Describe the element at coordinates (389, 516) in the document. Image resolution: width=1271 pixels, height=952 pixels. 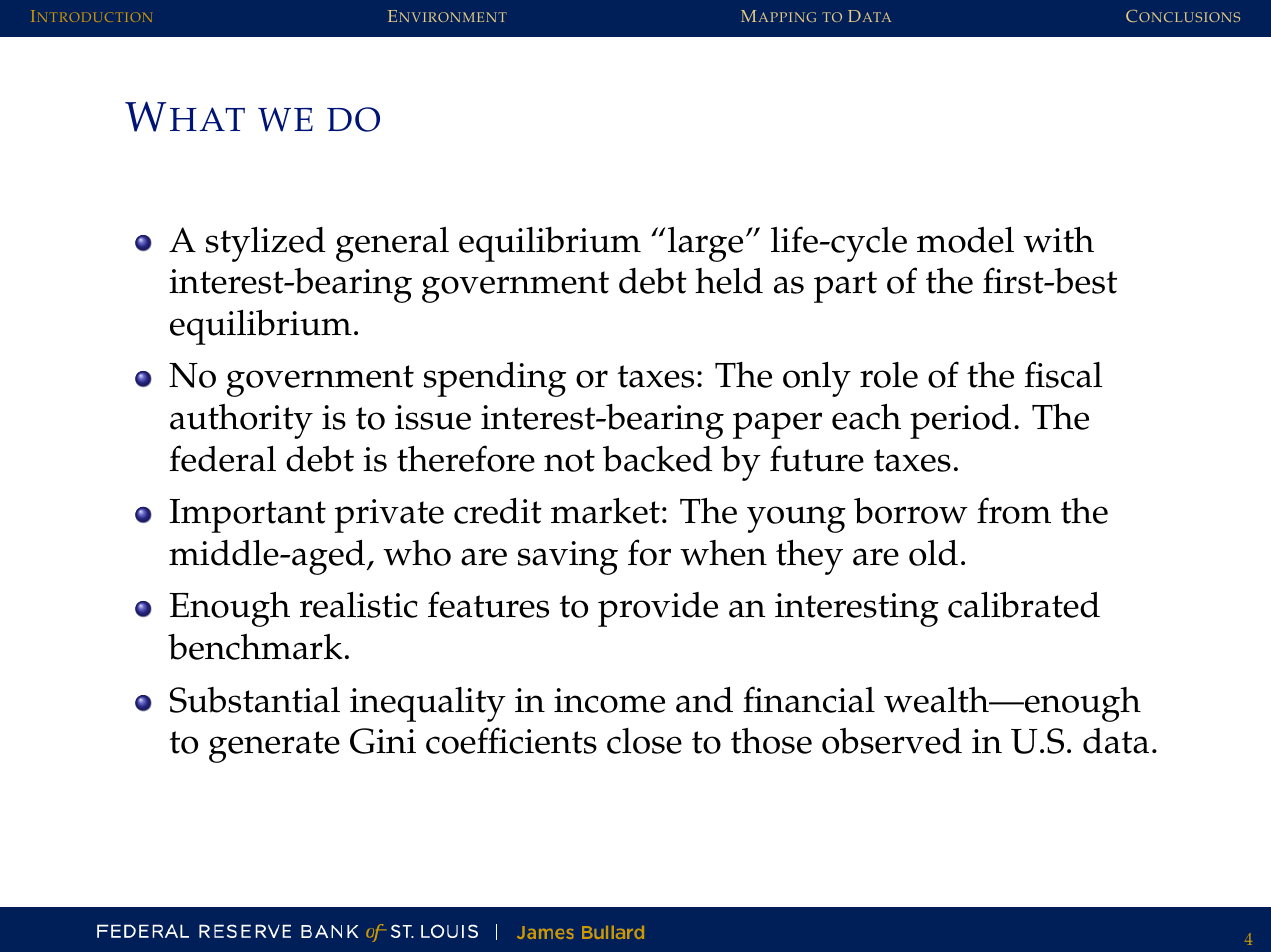
I see `private` at that location.
